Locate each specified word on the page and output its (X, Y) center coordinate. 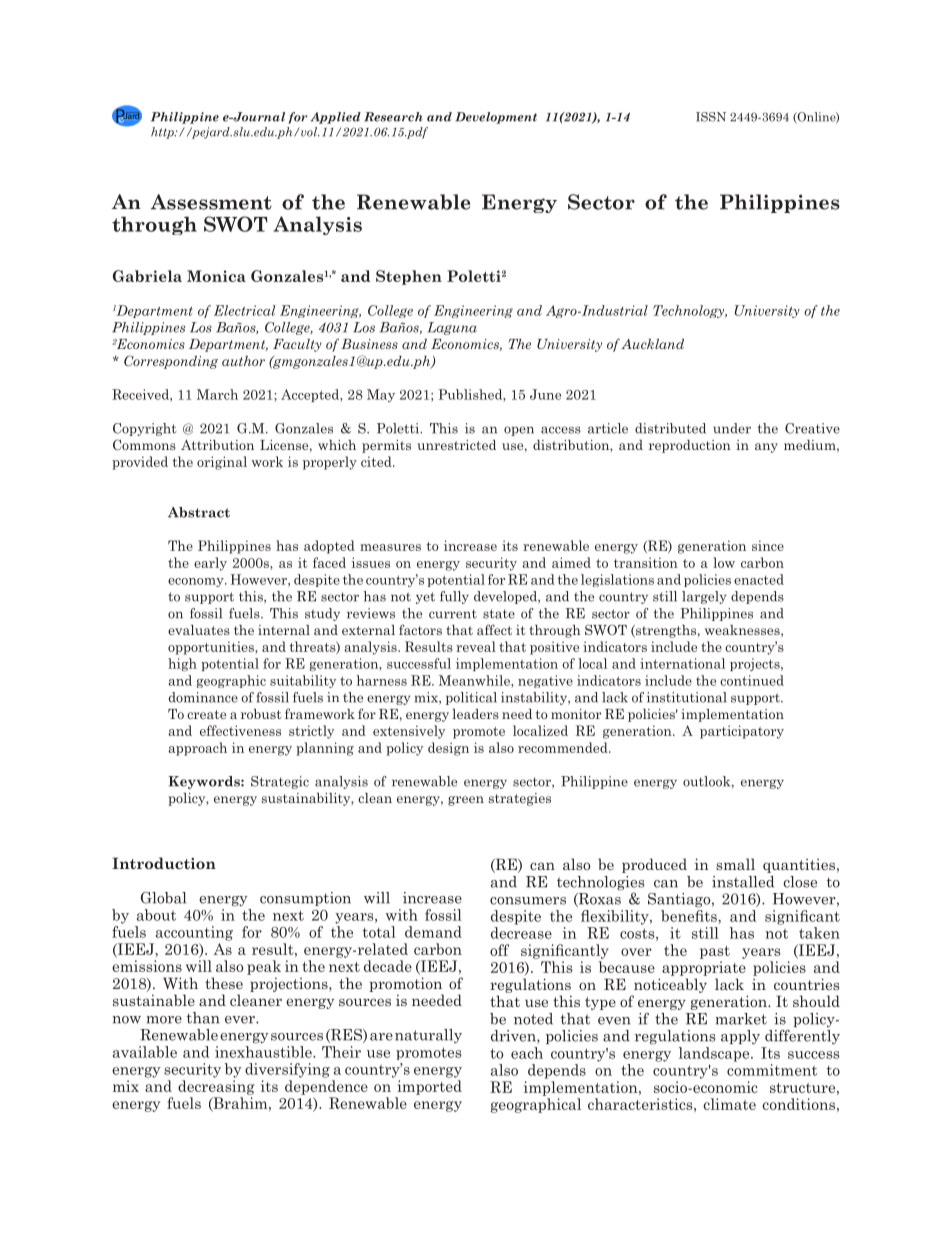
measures (390, 547)
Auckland (652, 344)
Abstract (199, 512)
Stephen (409, 277)
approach (197, 749)
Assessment (211, 202)
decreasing (216, 1087)
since (768, 545)
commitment (772, 1070)
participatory (742, 732)
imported (429, 1087)
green (466, 801)
